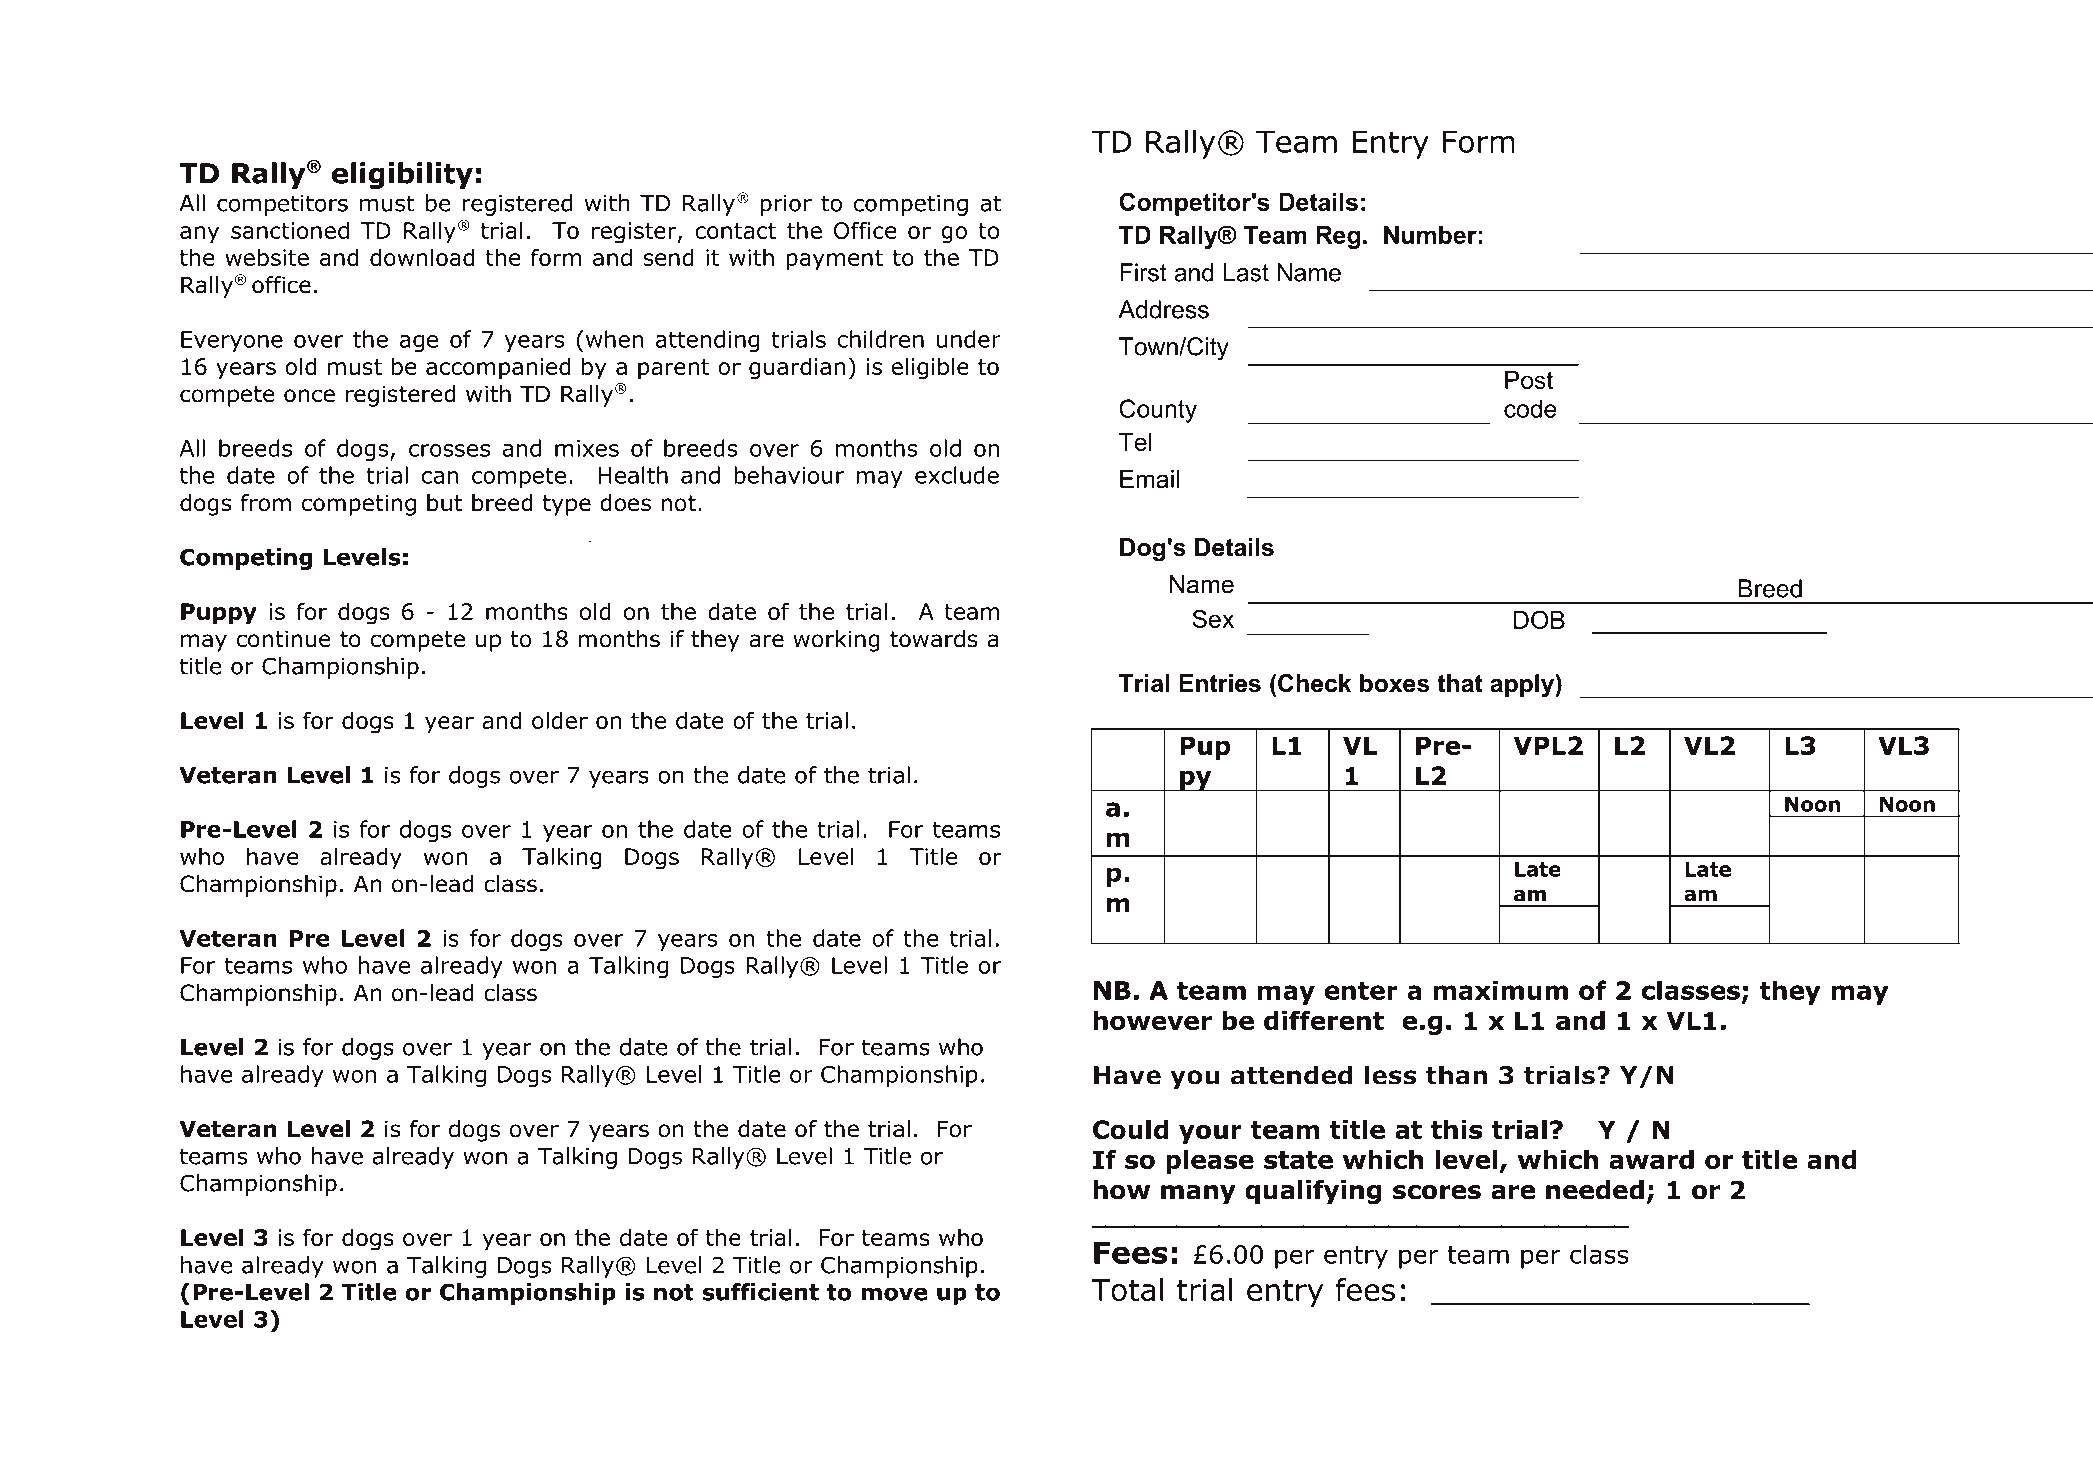 The width and height of the page is (2093, 1480). What do you see at coordinates (402, 175) in the page?
I see `eligibility` at bounding box center [402, 175].
